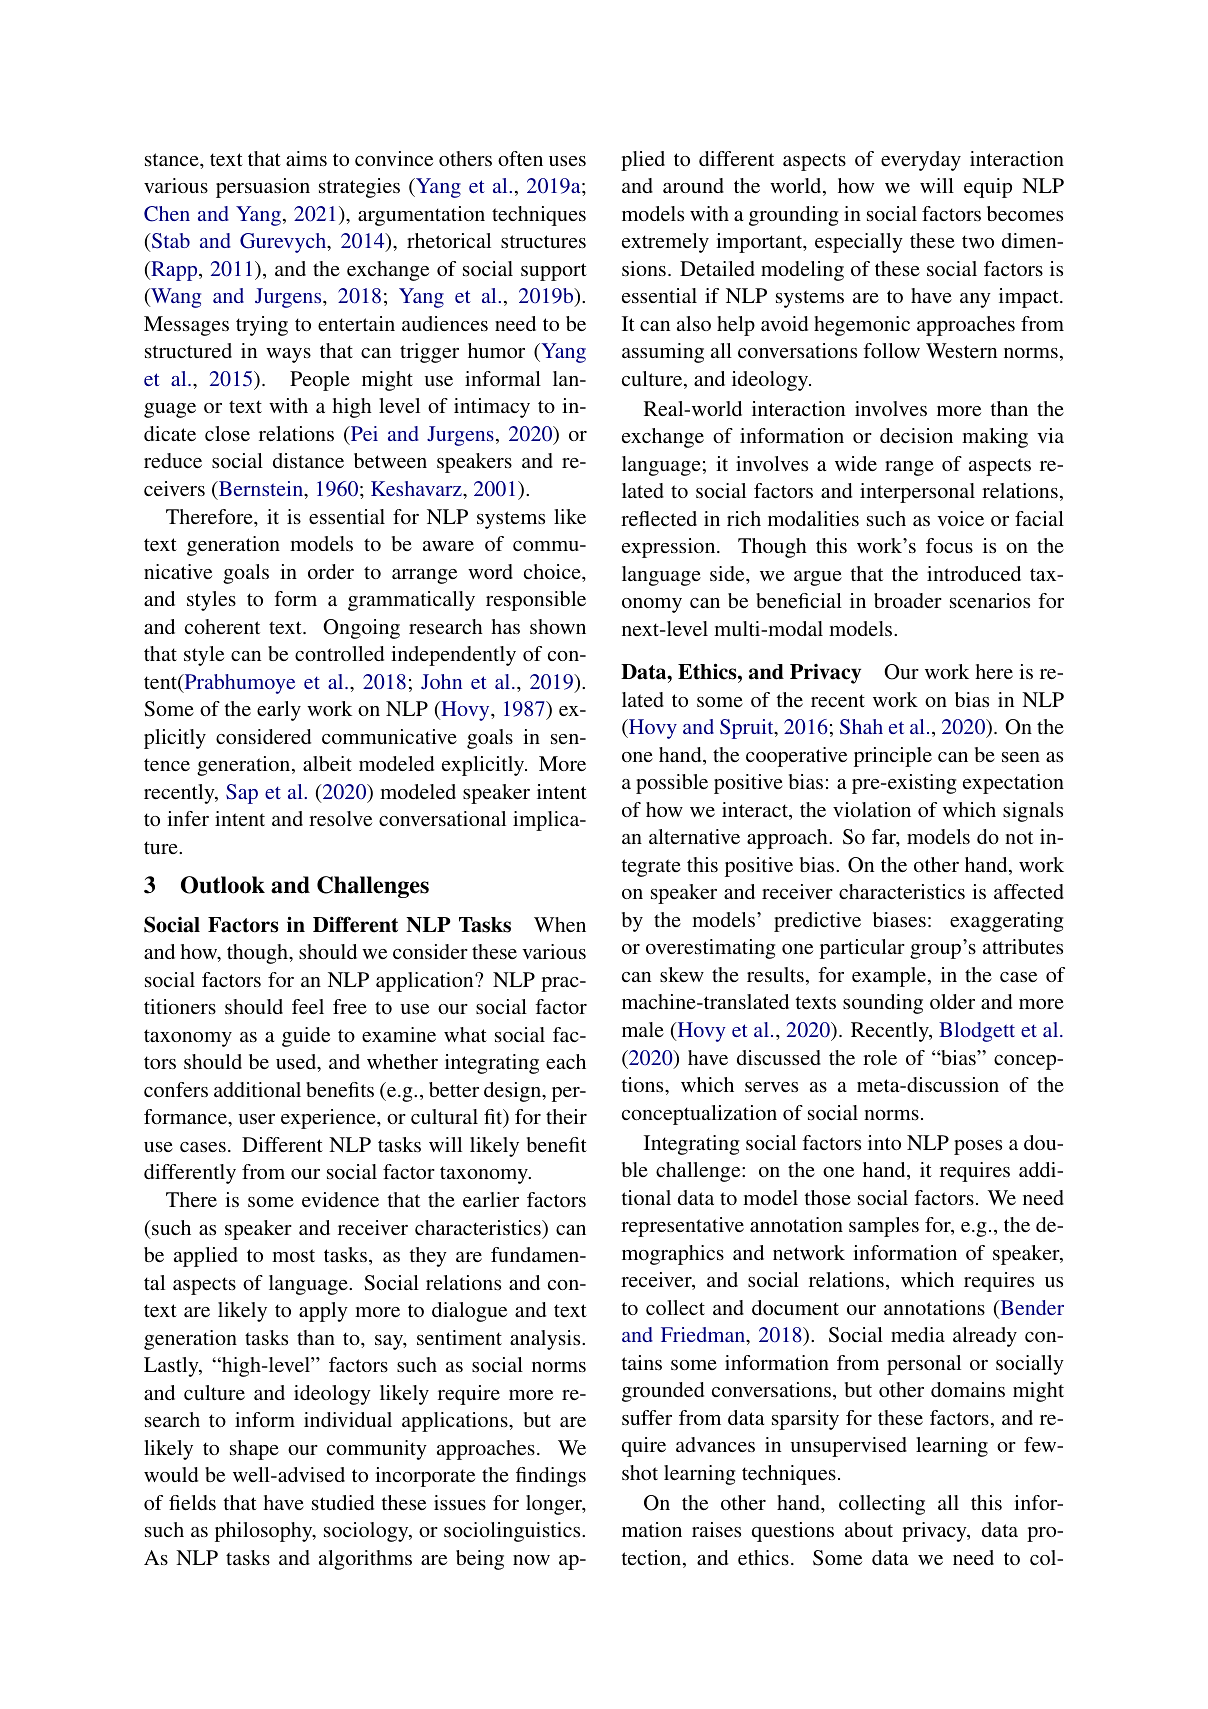 The width and height of the screenshot is (1208, 1709). I want to click on used, so click(297, 1063).
